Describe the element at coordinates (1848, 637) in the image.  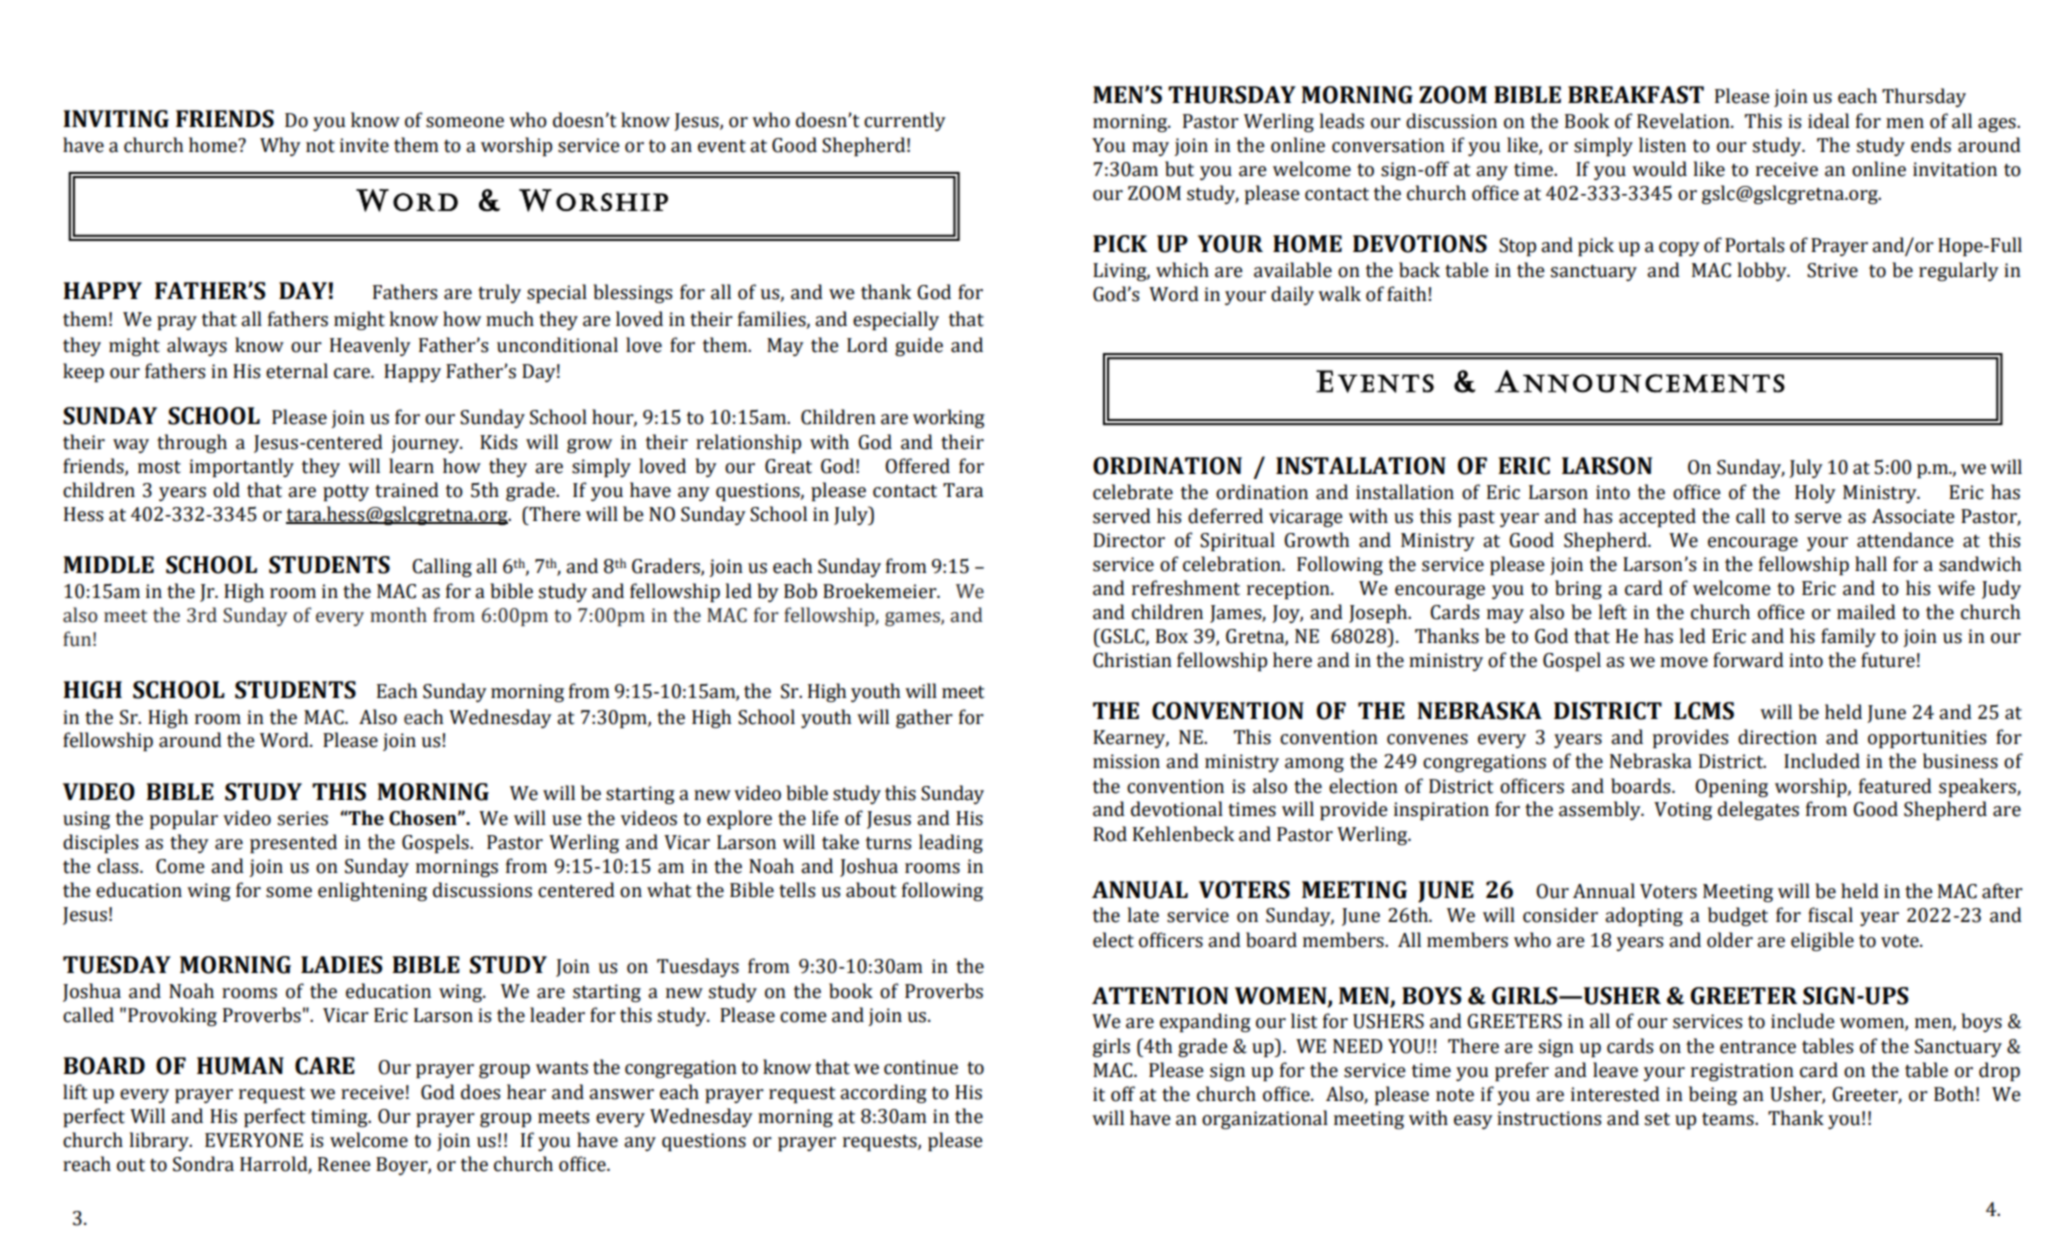
I see `family` at that location.
